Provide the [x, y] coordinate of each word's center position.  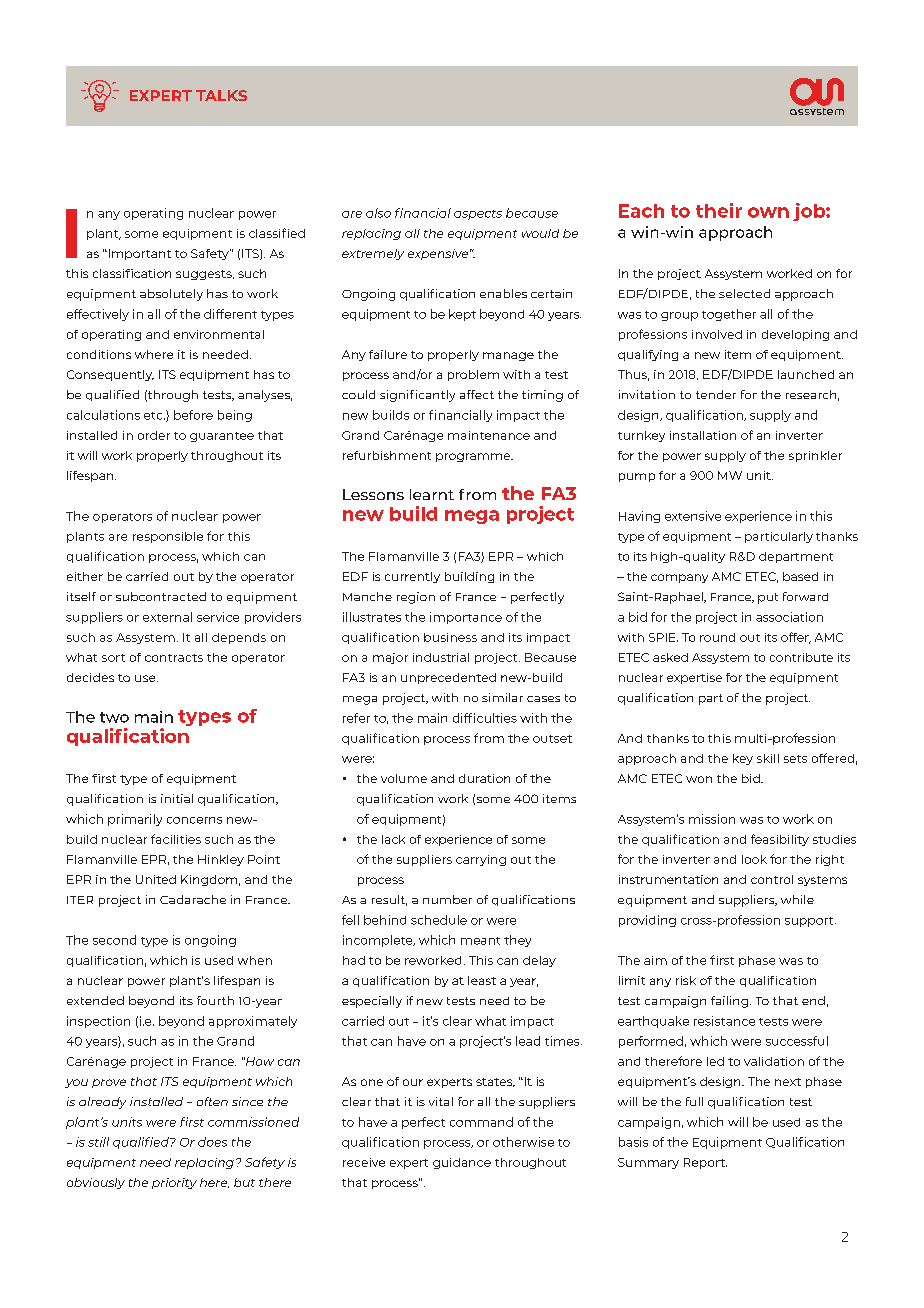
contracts [174, 658]
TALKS [221, 95]
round [717, 637]
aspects [478, 215]
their [719, 210]
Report [705, 1163]
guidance [462, 1163]
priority [174, 1183]
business [450, 637]
